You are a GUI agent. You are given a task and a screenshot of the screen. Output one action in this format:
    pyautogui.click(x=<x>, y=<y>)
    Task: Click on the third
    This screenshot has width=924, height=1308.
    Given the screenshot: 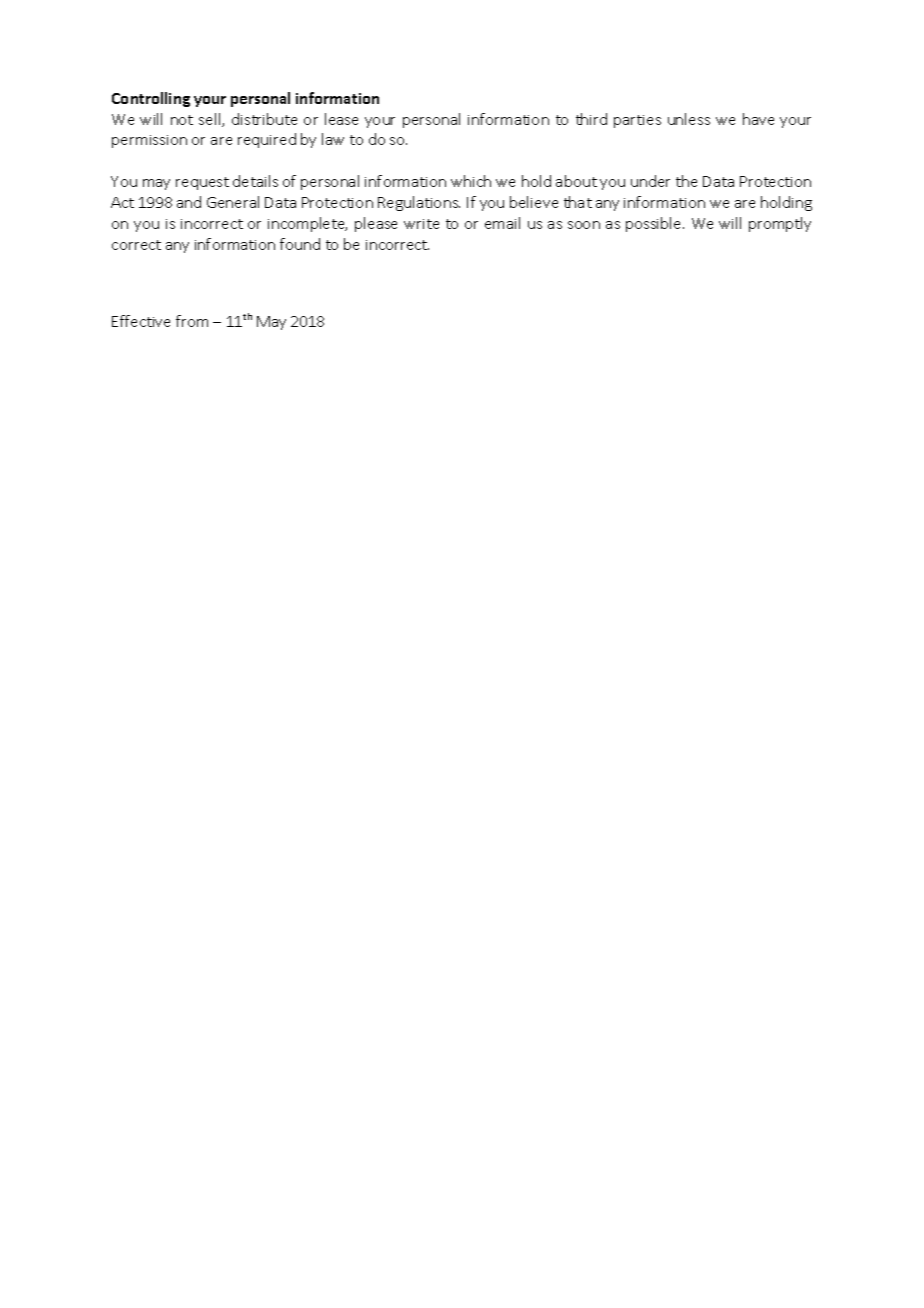 What is the action you would take?
    pyautogui.click(x=591, y=119)
